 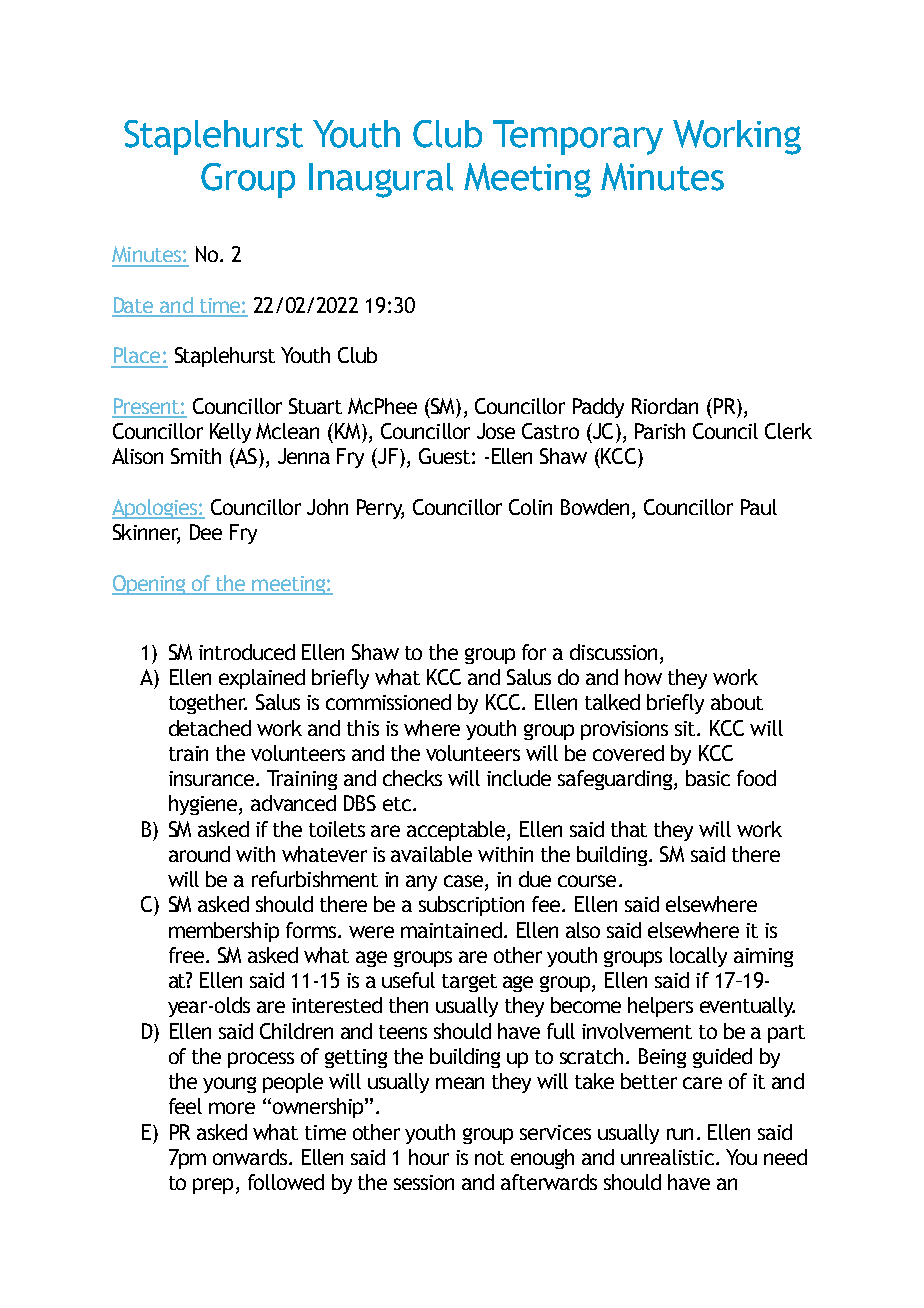 What do you see at coordinates (489, 1158) in the screenshot?
I see `not` at bounding box center [489, 1158].
